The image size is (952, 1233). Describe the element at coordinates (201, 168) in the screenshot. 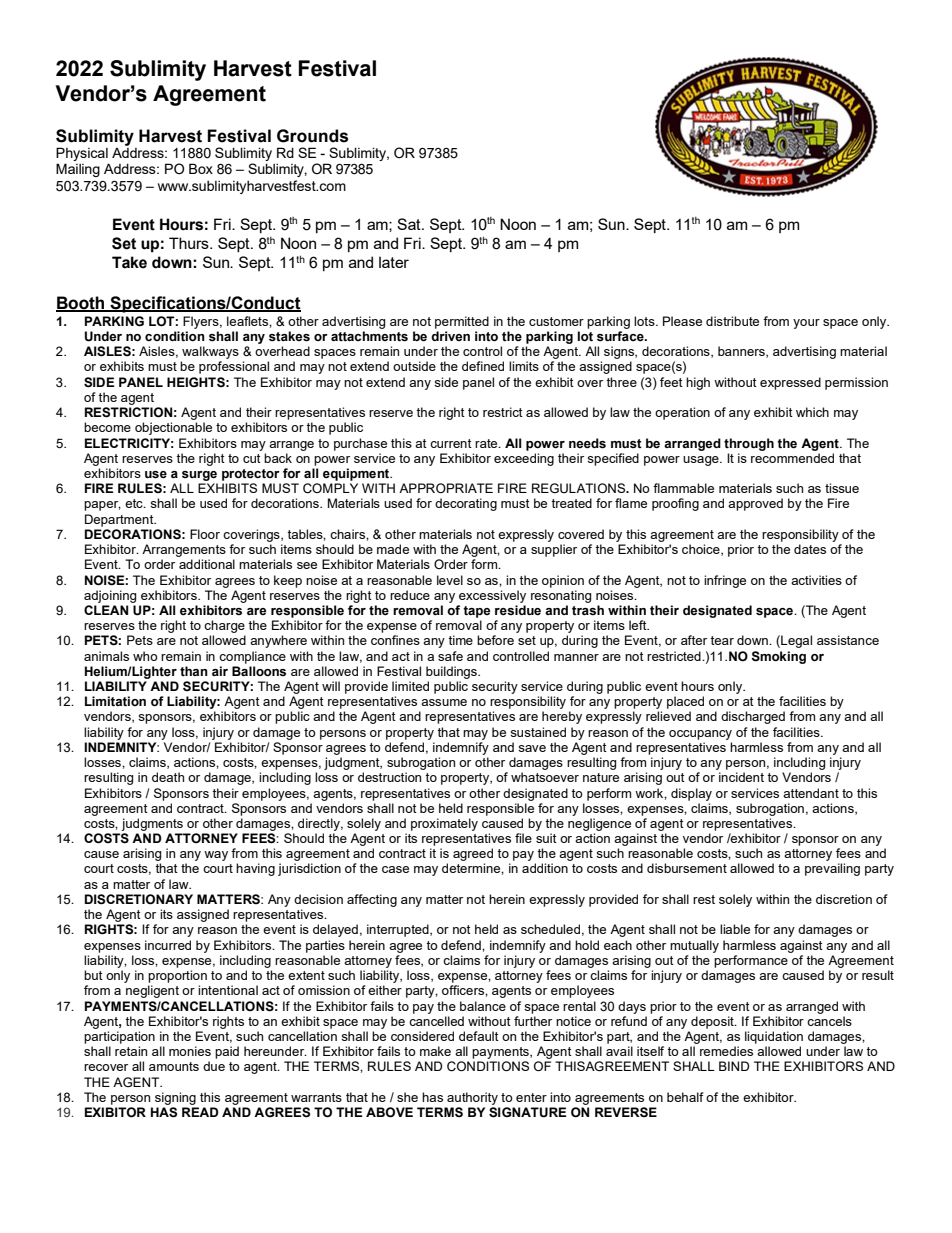

I see `Box` at that location.
